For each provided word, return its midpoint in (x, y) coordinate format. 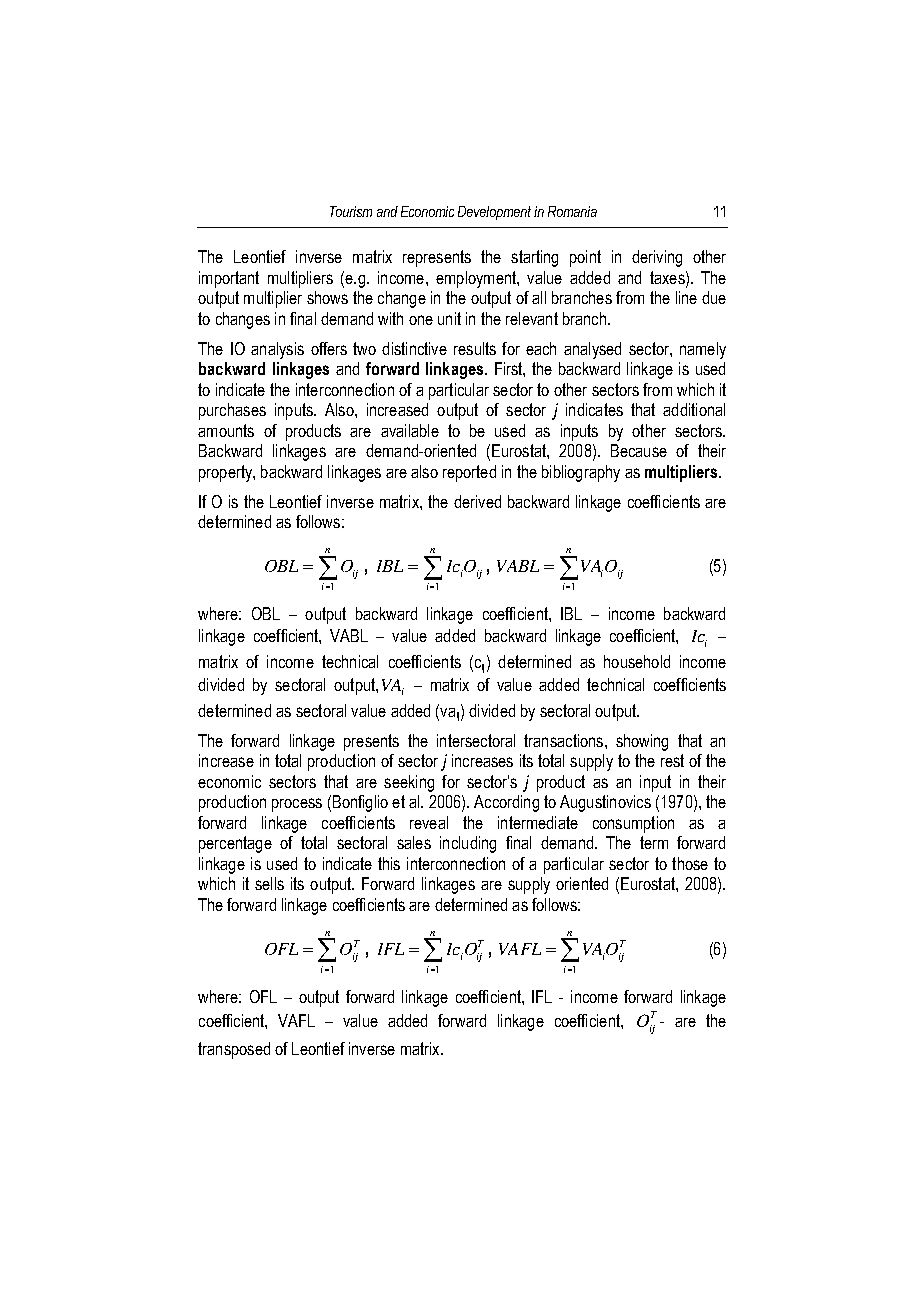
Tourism (351, 211)
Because (639, 450)
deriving (657, 258)
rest (672, 760)
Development (494, 213)
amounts (226, 430)
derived (477, 501)
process (297, 805)
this (389, 863)
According (506, 803)
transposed (234, 1050)
